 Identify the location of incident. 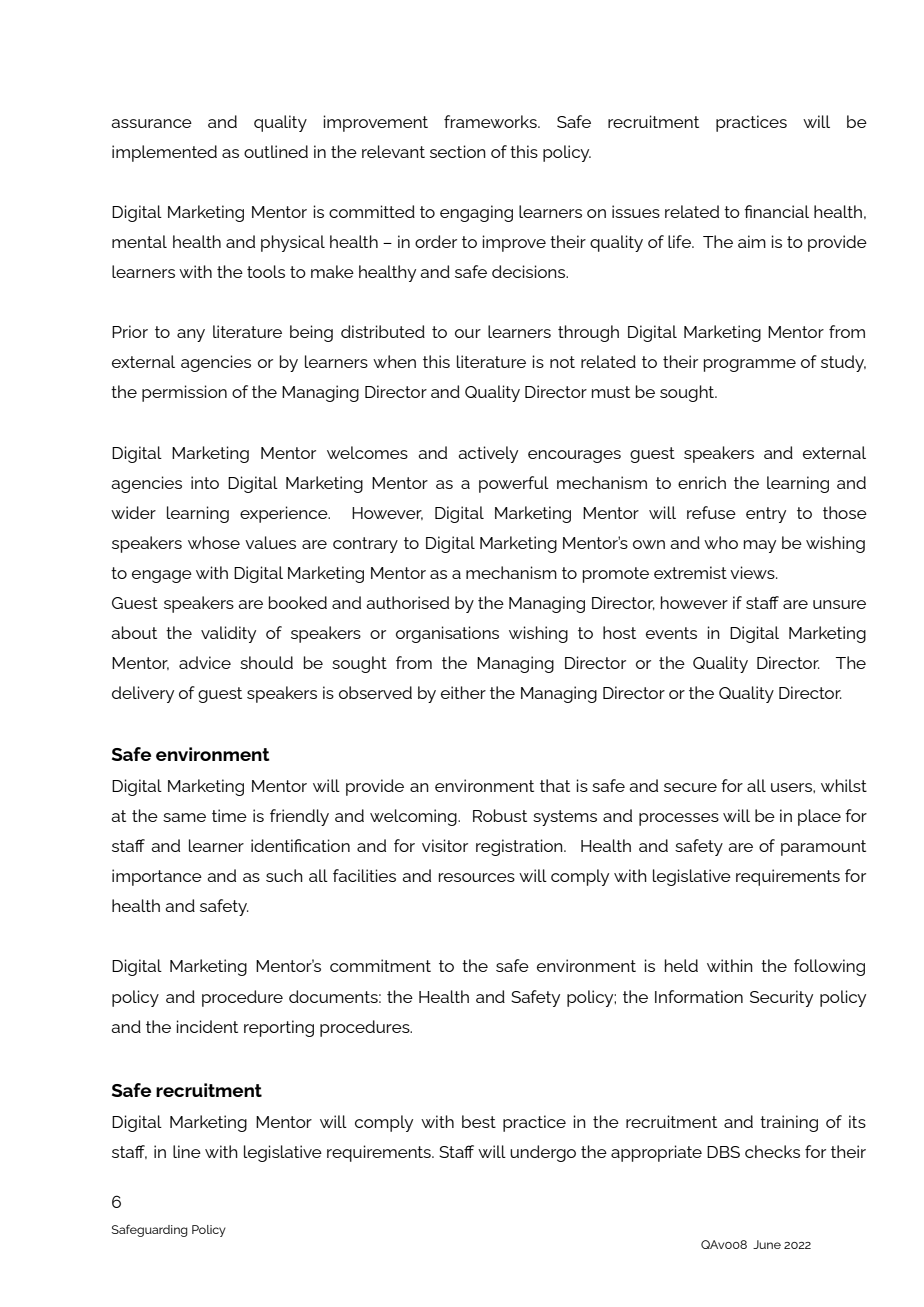
(207, 1026).
